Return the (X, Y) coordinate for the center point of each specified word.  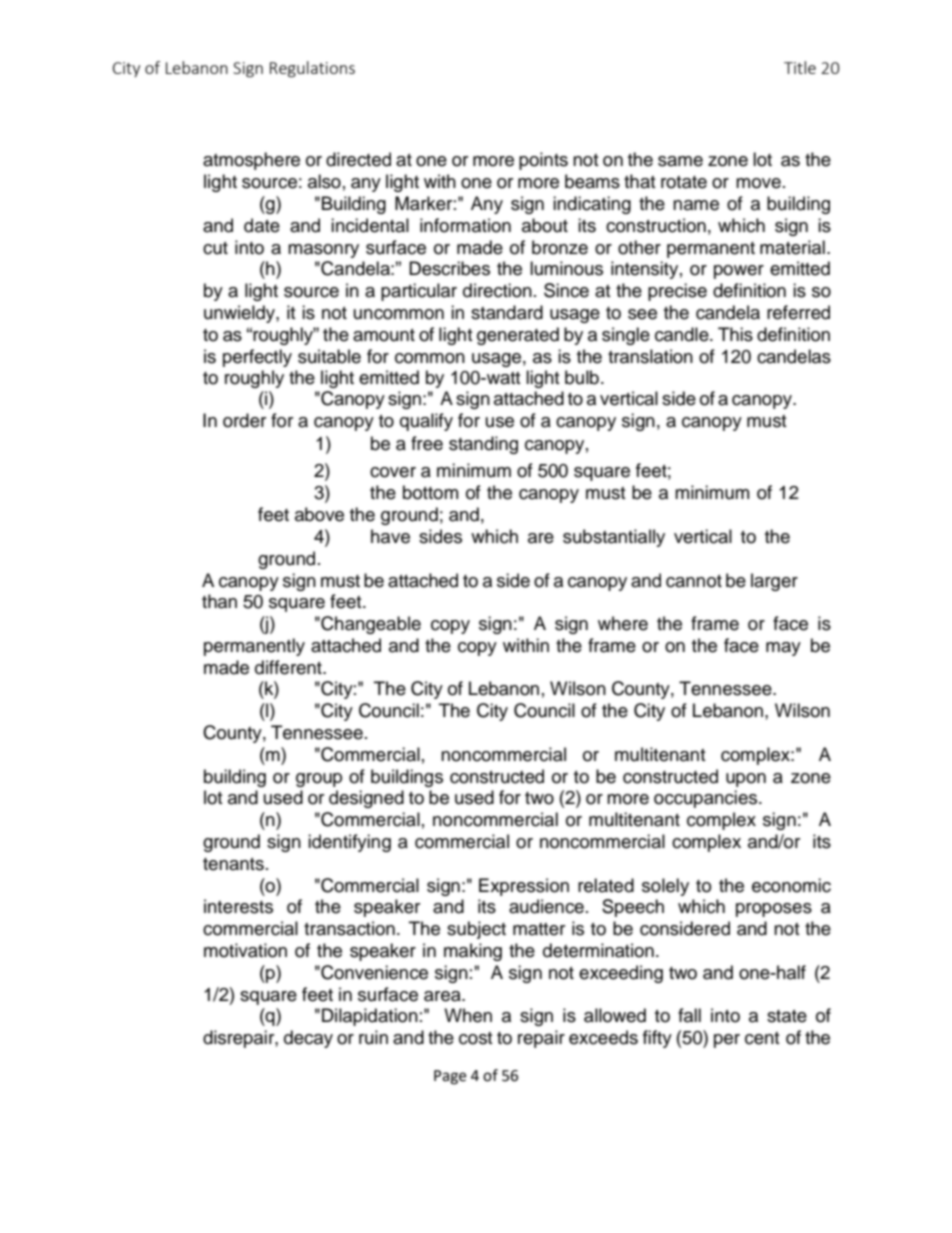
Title (800, 67)
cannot (694, 581)
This (735, 334)
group (319, 780)
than (219, 601)
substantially (614, 538)
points (543, 161)
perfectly (257, 358)
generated (518, 336)
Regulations (312, 69)
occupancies (707, 799)
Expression (524, 887)
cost (475, 1038)
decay (308, 1039)
